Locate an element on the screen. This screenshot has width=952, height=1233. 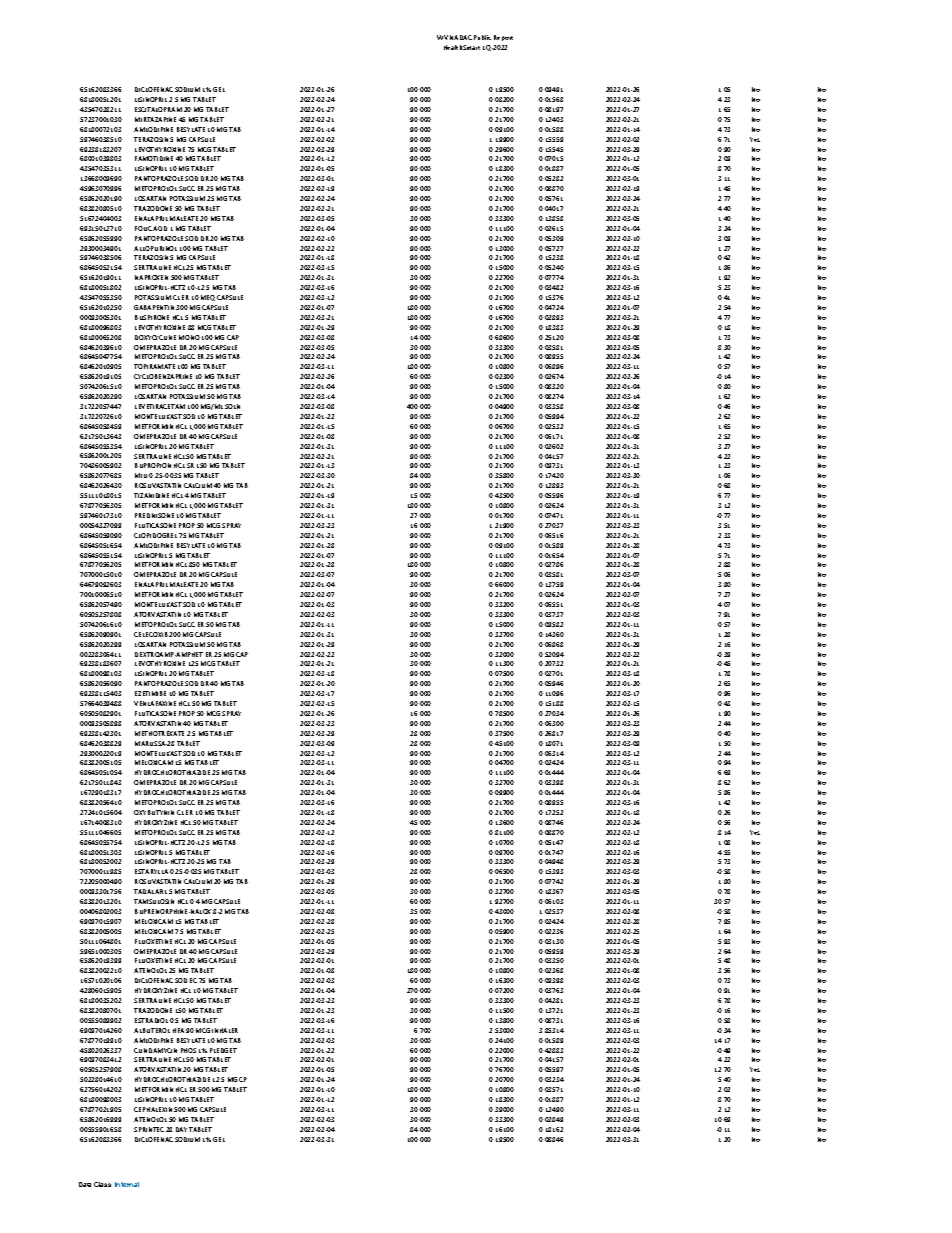
SOLN is located at coordinates (232, 406).
